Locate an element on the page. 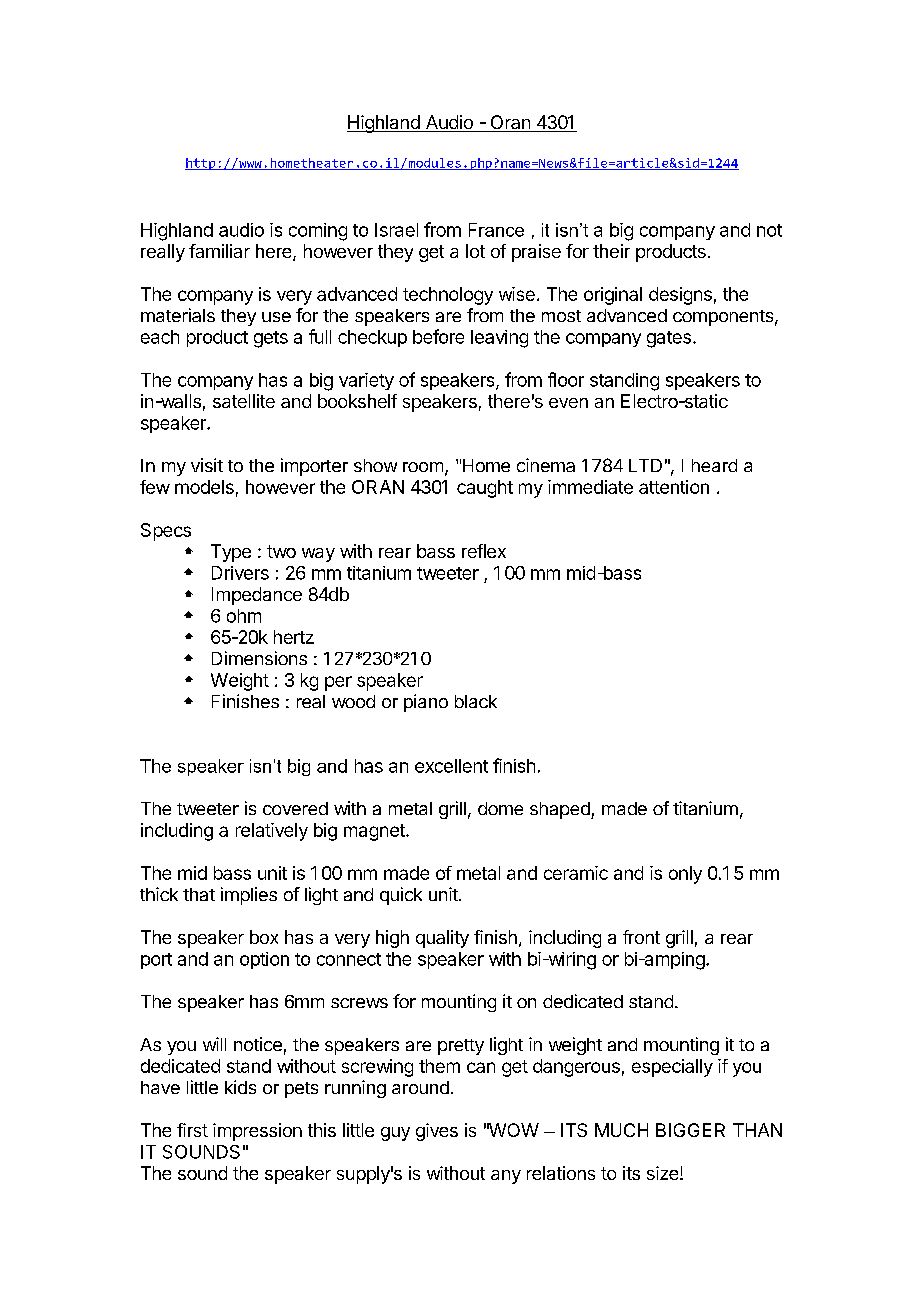 Image resolution: width=924 pixels, height=1308 pixels. designs is located at coordinates (680, 296).
